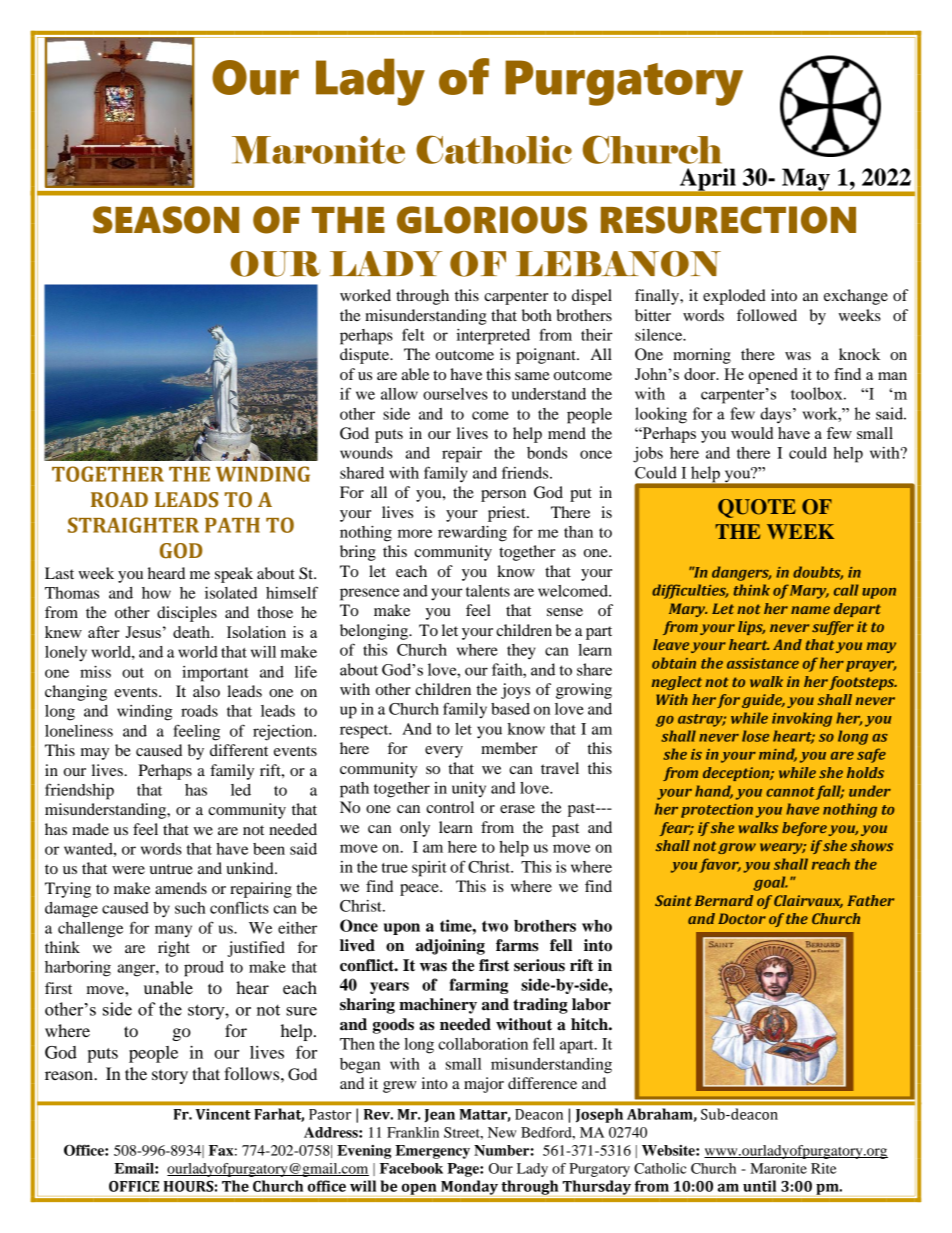  Describe the element at coordinates (742, 918) in the document. I see `Doctor` at that location.
